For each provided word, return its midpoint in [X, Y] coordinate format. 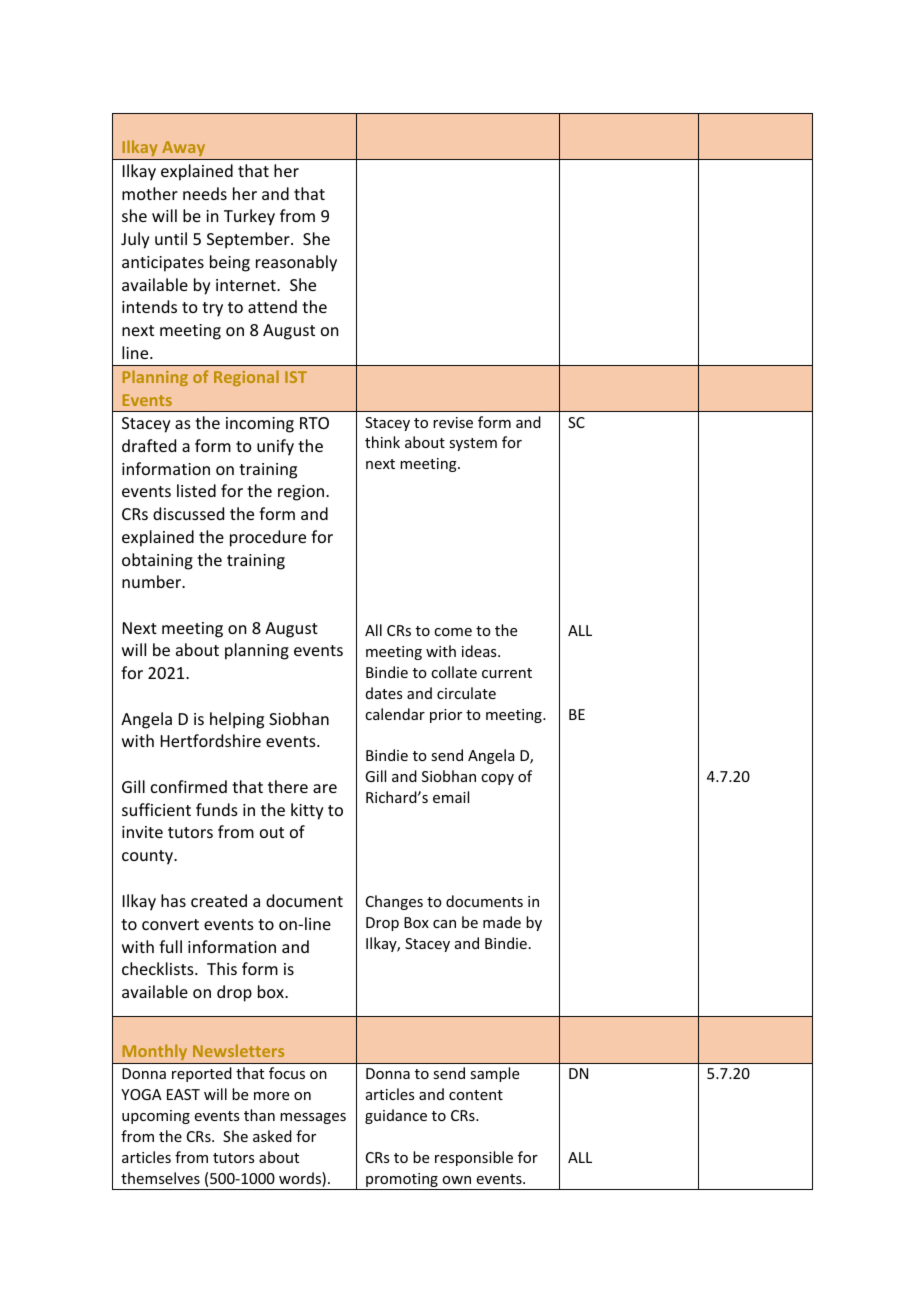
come [453, 632]
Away [184, 150]
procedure [268, 538]
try [212, 309]
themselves [160, 1178]
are [325, 788]
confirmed [189, 786]
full [170, 946]
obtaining [157, 561]
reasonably [296, 263]
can [444, 924]
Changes [394, 902]
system [473, 444]
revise [453, 422]
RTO [314, 423]
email [451, 797]
